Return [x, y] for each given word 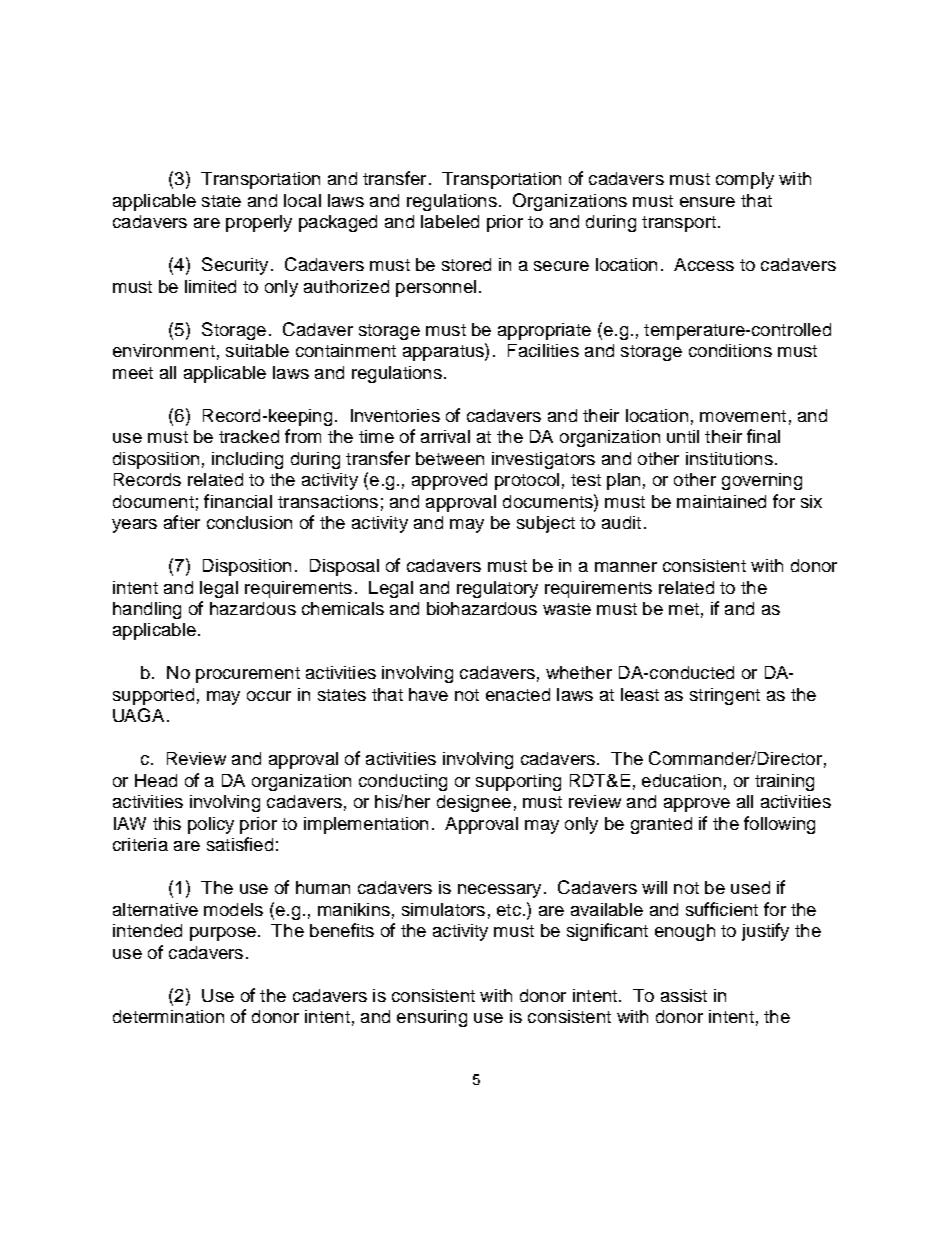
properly [259, 223]
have [428, 694]
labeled [450, 221]
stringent [725, 696]
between [450, 458]
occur [269, 696]
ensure [707, 202]
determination [168, 1016]
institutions [729, 458]
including [247, 460]
